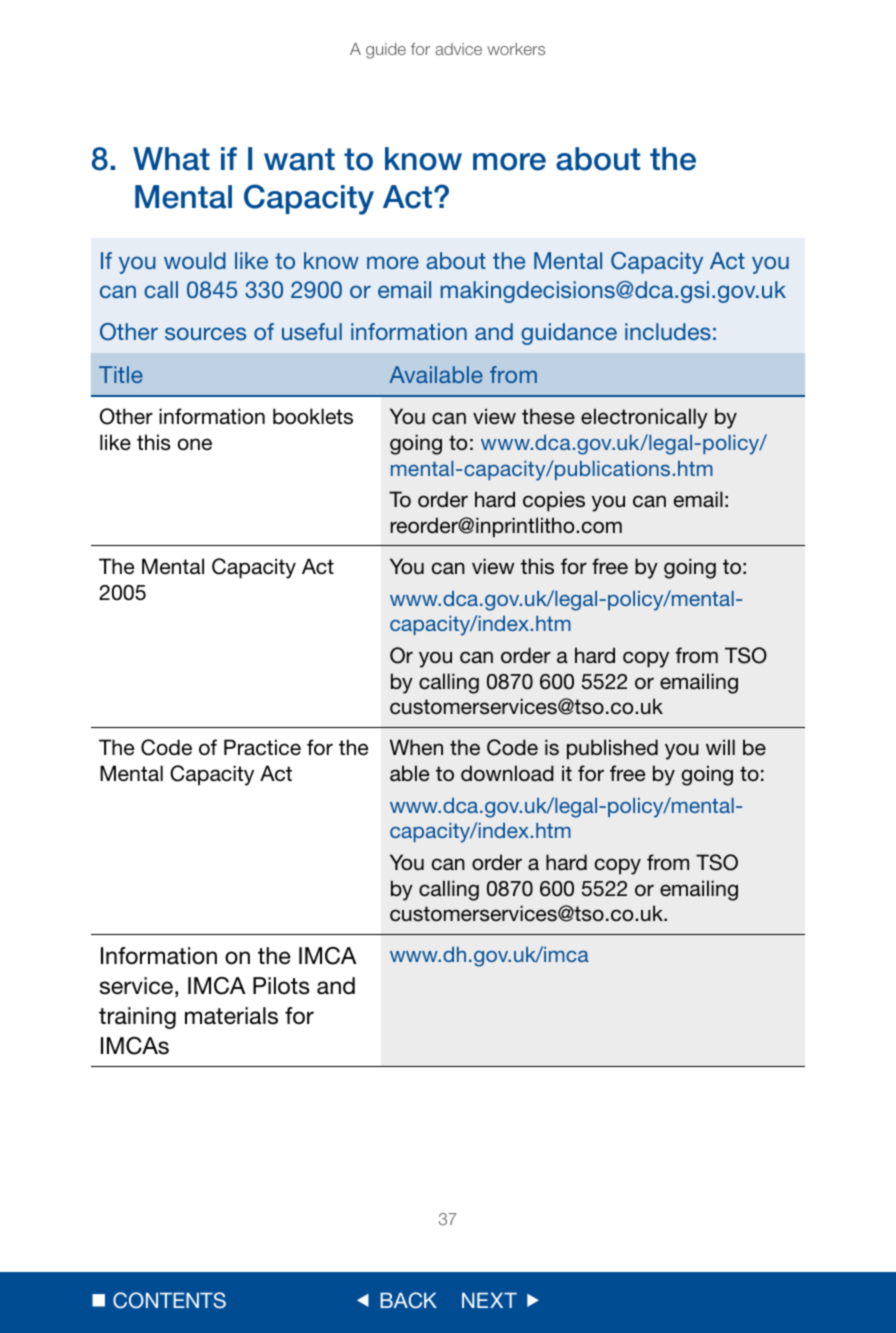 Image resolution: width=896 pixels, height=1333 pixels. I want to click on includes, so click(668, 331).
